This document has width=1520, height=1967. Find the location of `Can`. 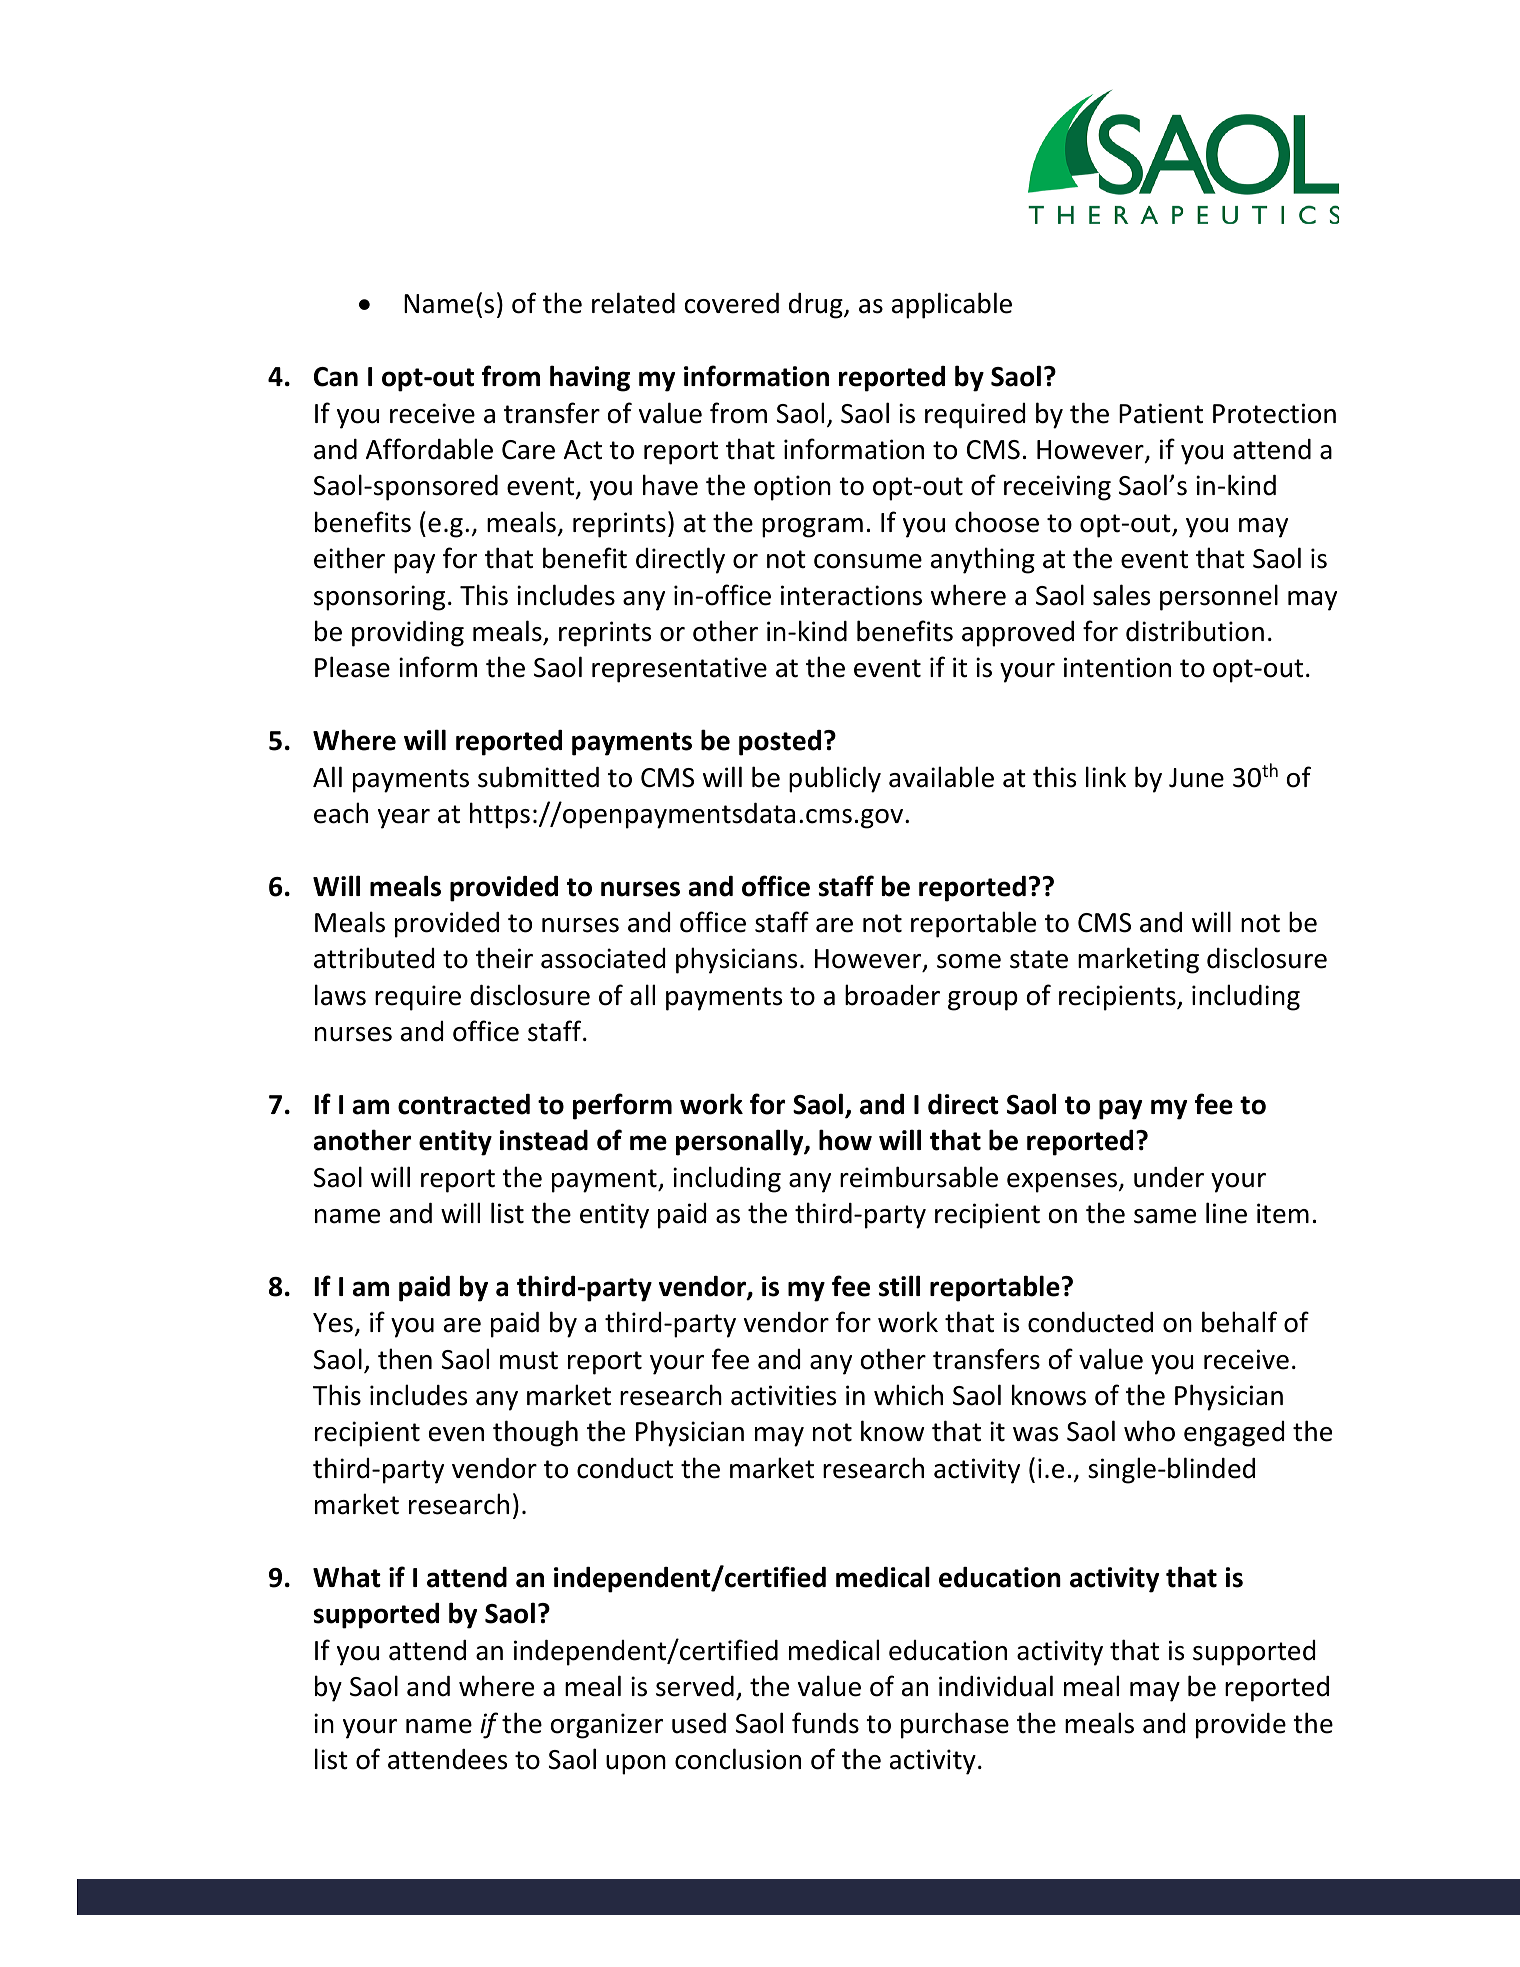

Can is located at coordinates (336, 377).
